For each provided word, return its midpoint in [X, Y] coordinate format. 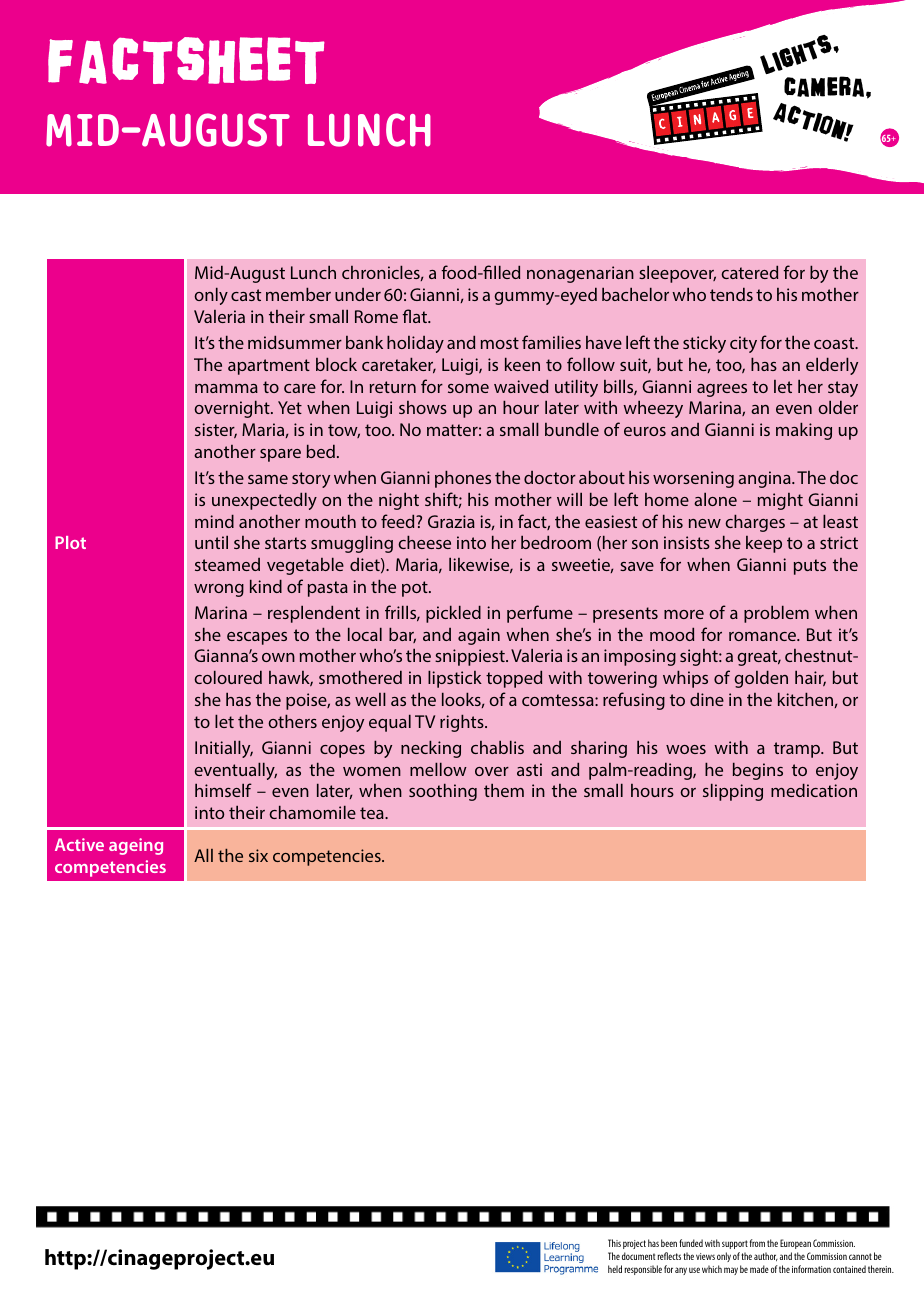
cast [246, 295]
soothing [443, 792]
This [614, 1243]
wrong [219, 590]
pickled [453, 614]
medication [814, 790]
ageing [136, 846]
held [615, 1269]
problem [776, 614]
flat [416, 316]
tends [731, 294]
